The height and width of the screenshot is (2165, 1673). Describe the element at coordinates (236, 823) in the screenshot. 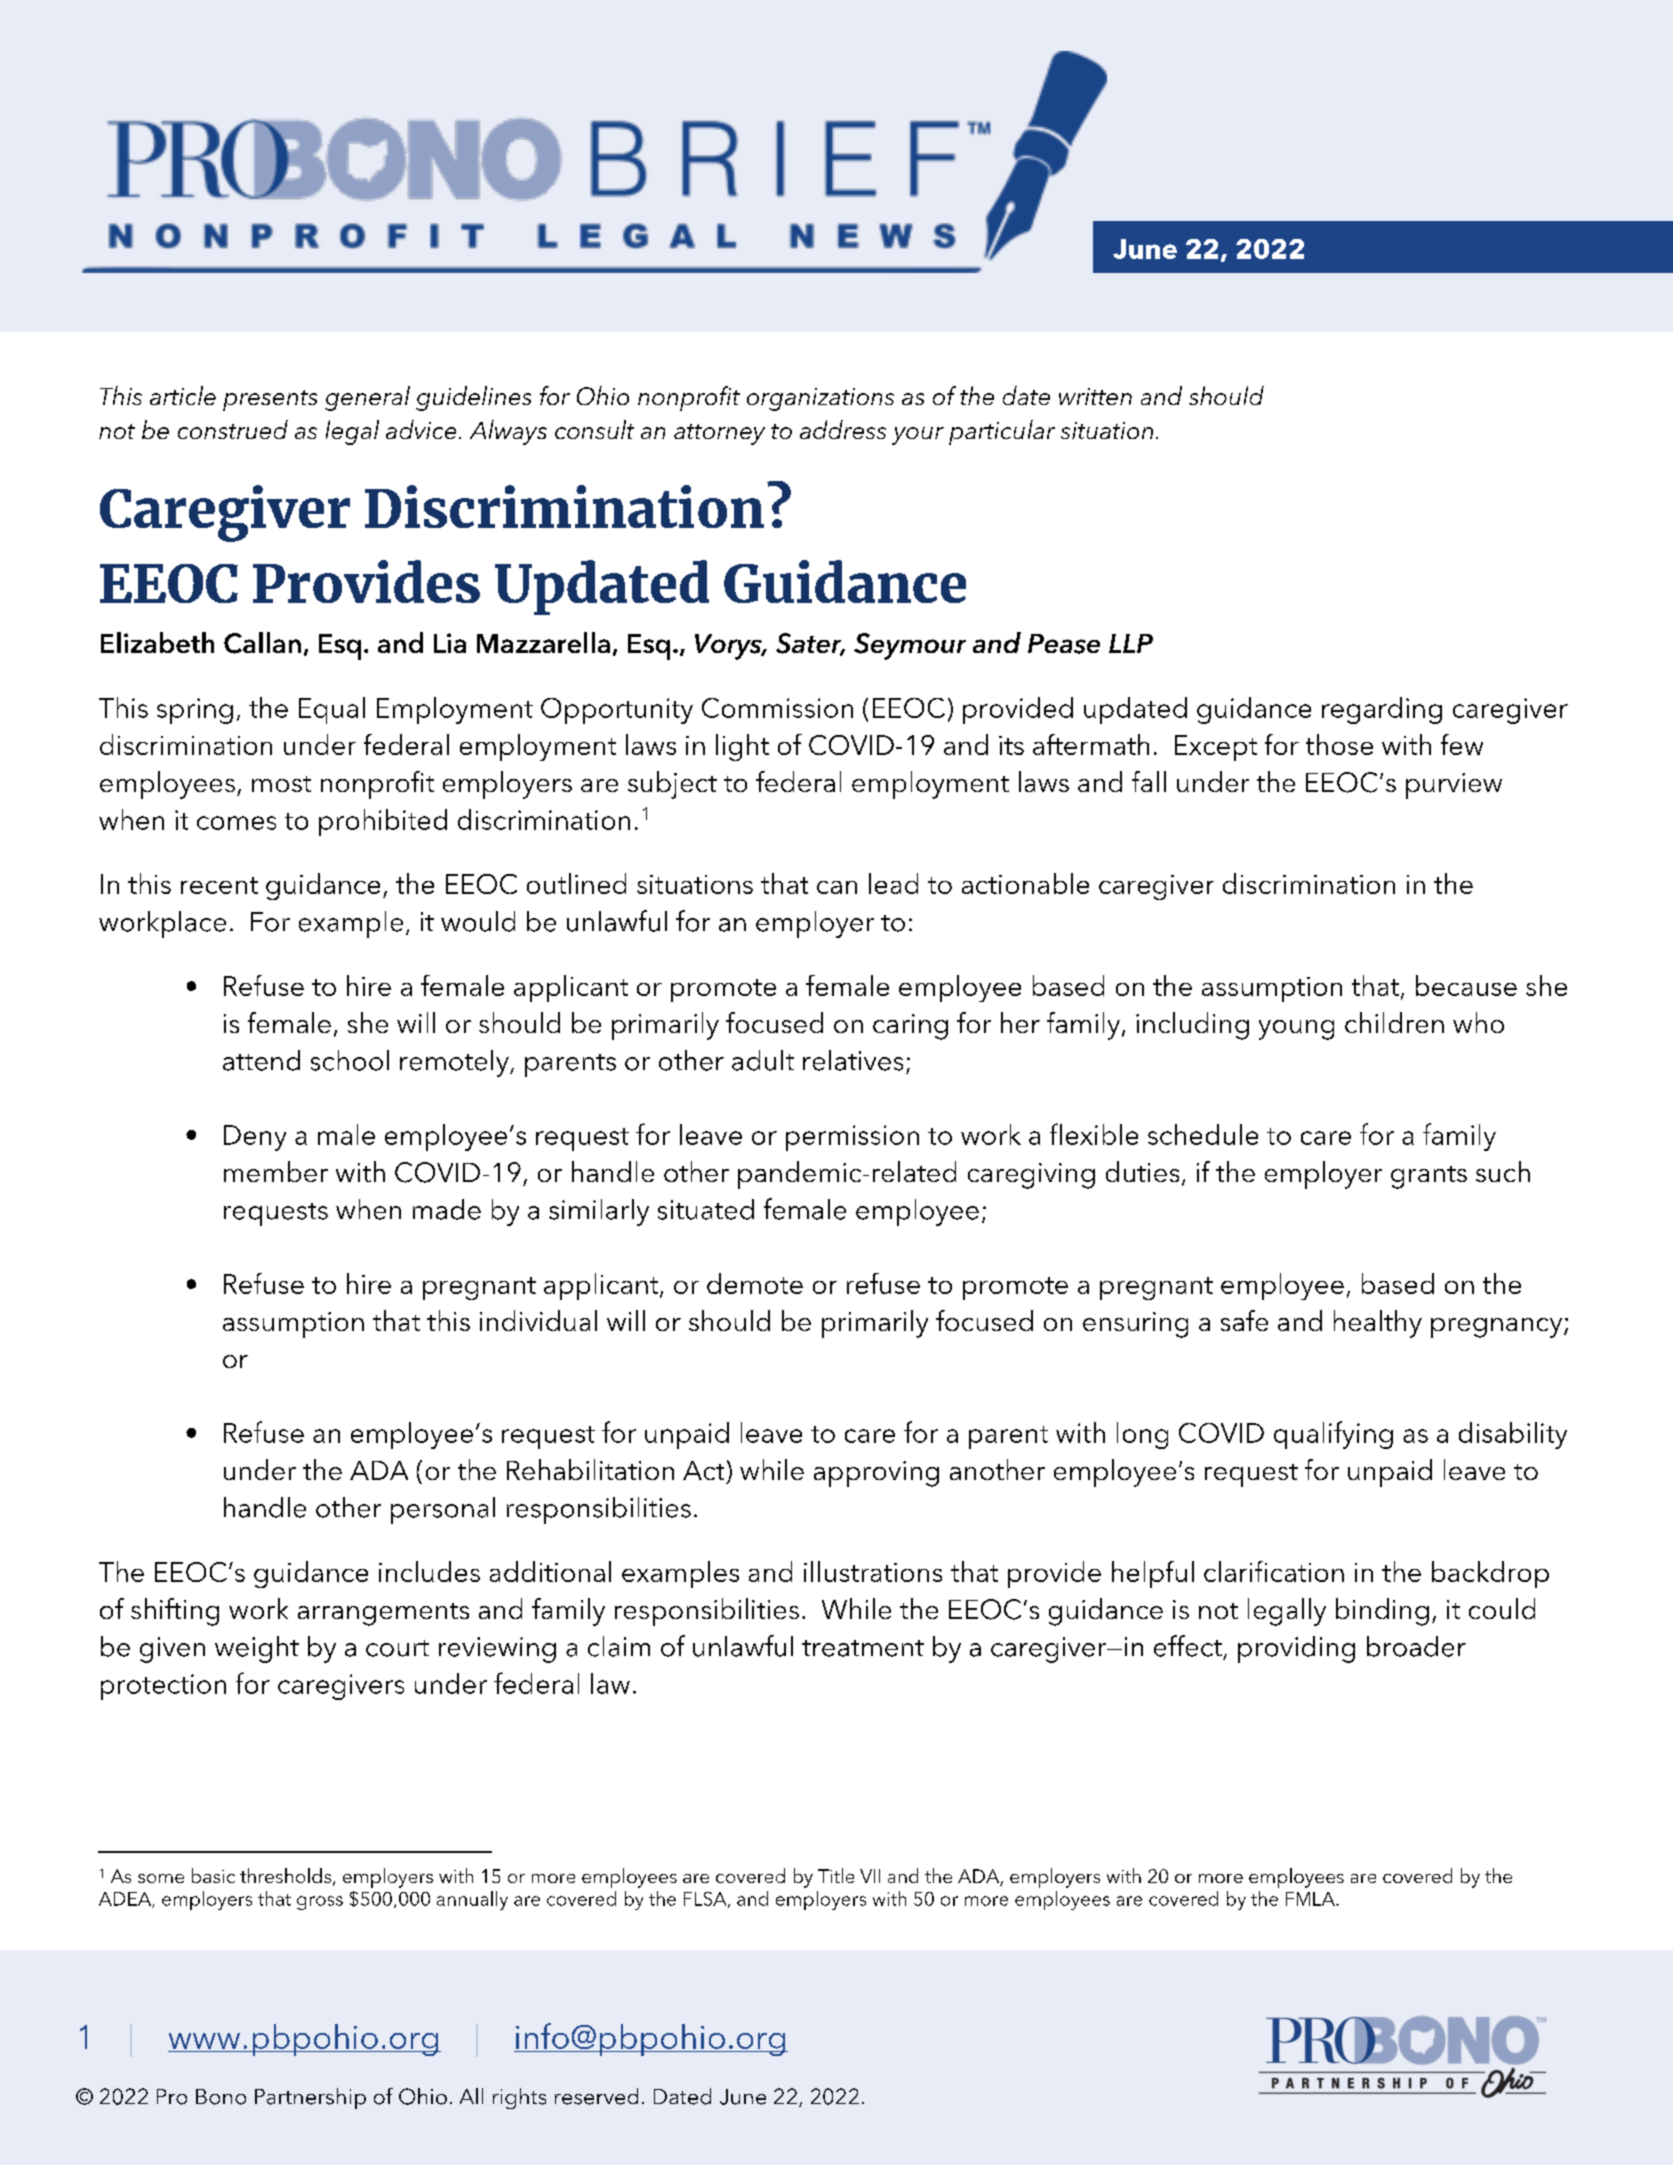

I see `comes` at that location.
